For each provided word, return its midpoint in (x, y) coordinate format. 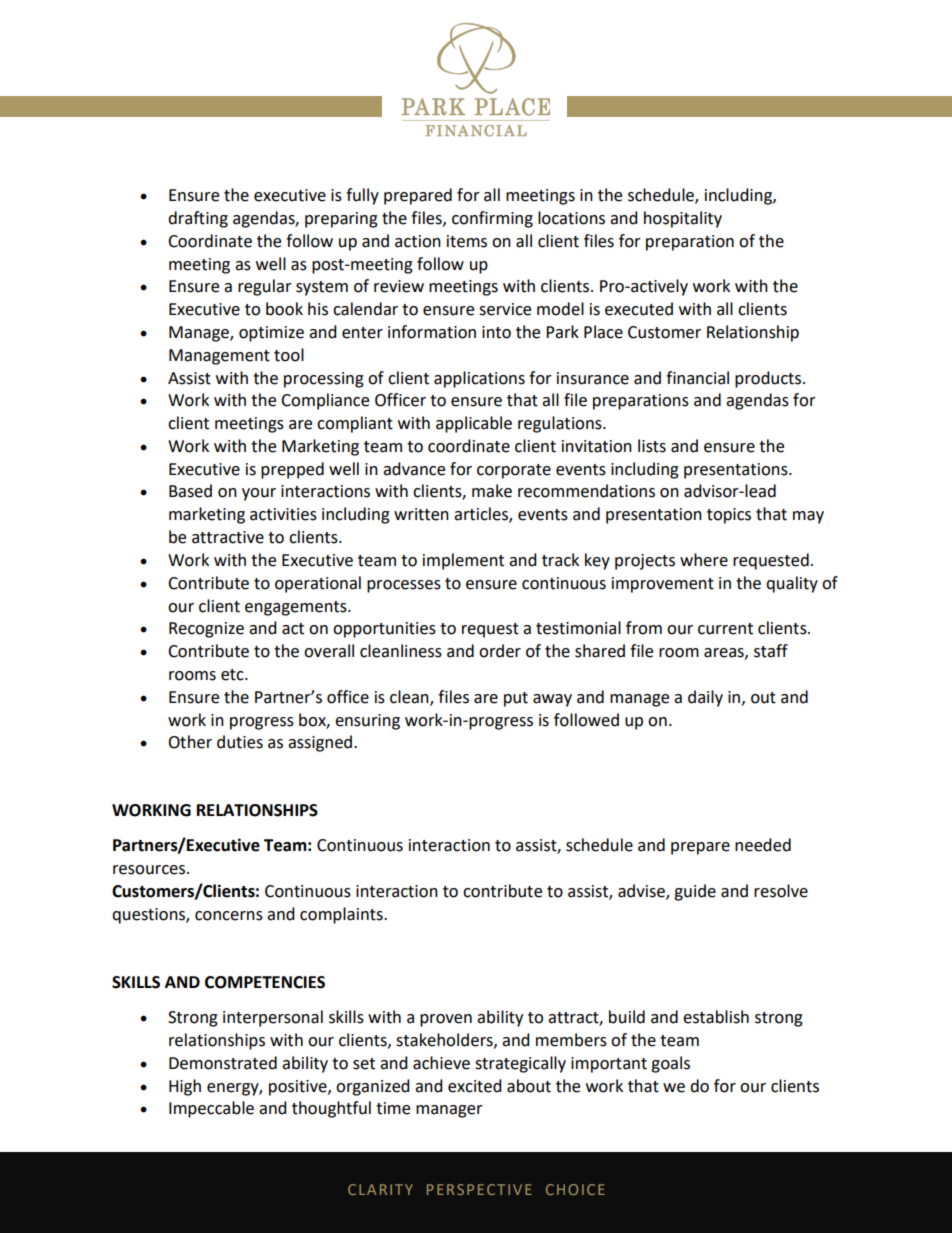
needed (763, 845)
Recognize (206, 630)
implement (463, 561)
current (725, 629)
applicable (474, 424)
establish (716, 1017)
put (516, 699)
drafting (198, 219)
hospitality (683, 219)
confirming (492, 219)
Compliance (325, 401)
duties (240, 742)
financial (697, 378)
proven (446, 1020)
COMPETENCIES (265, 982)
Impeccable (211, 1109)
